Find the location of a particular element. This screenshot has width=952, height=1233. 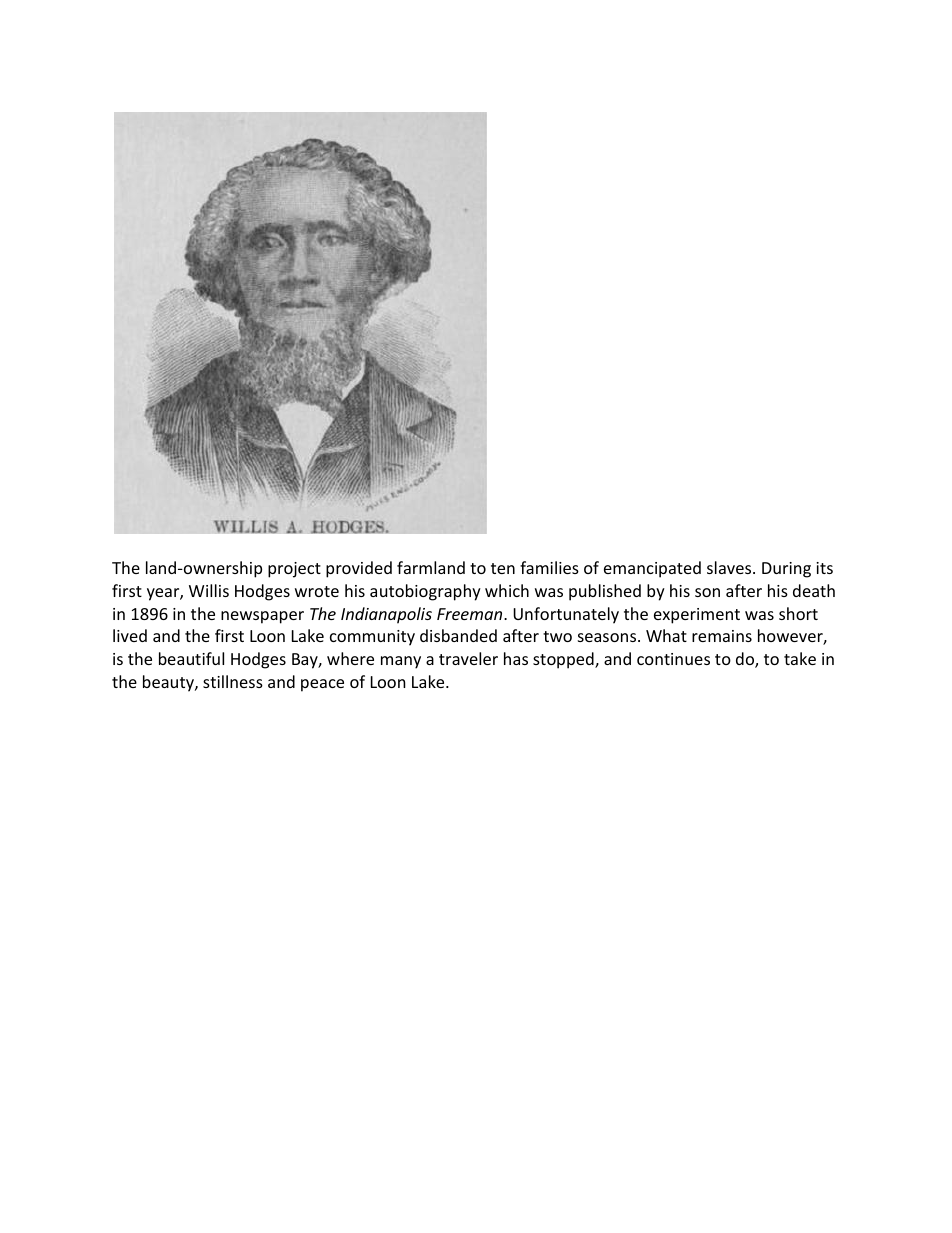

stillness is located at coordinates (233, 681).
